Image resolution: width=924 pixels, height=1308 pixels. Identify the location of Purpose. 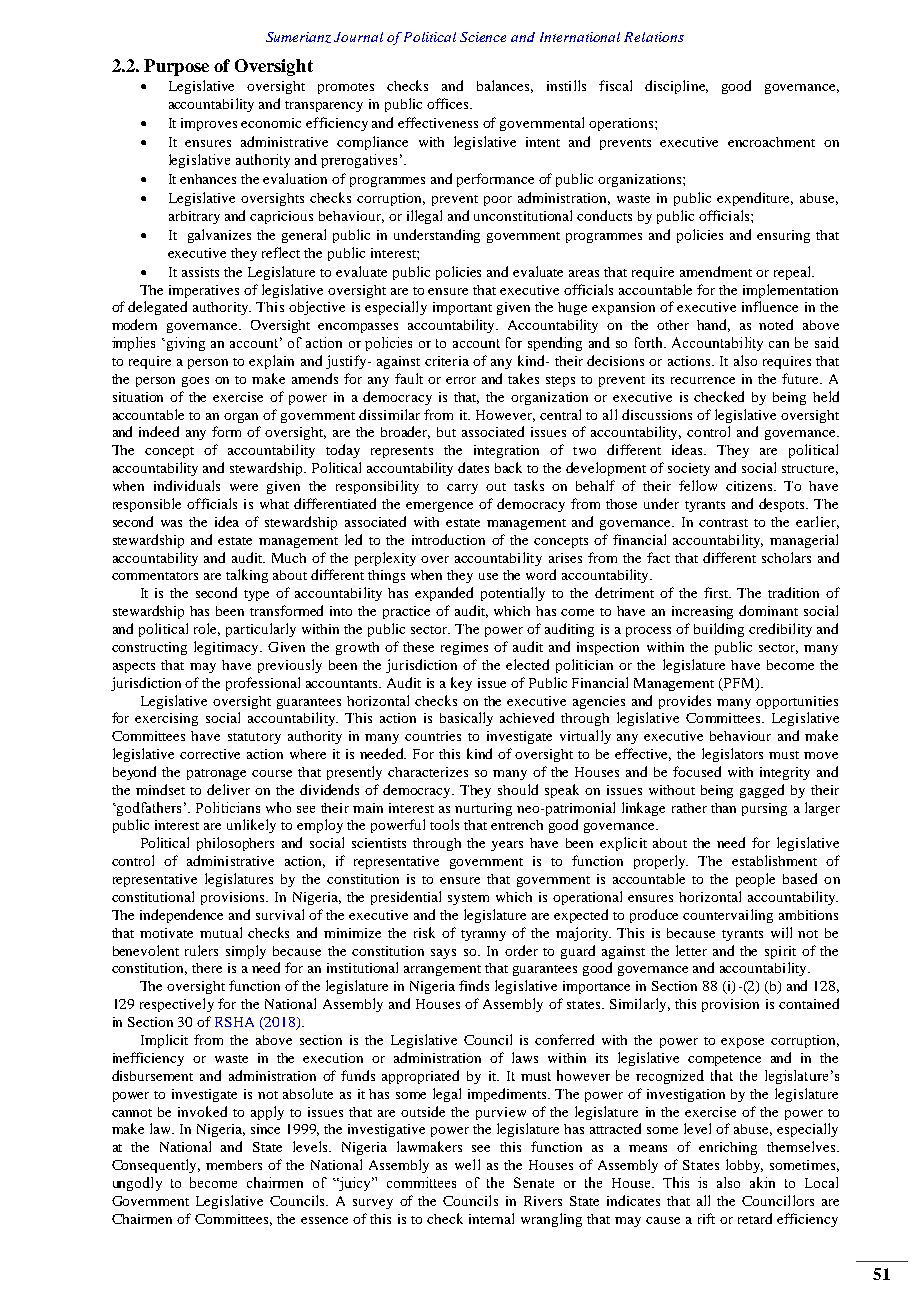
(176, 67).
